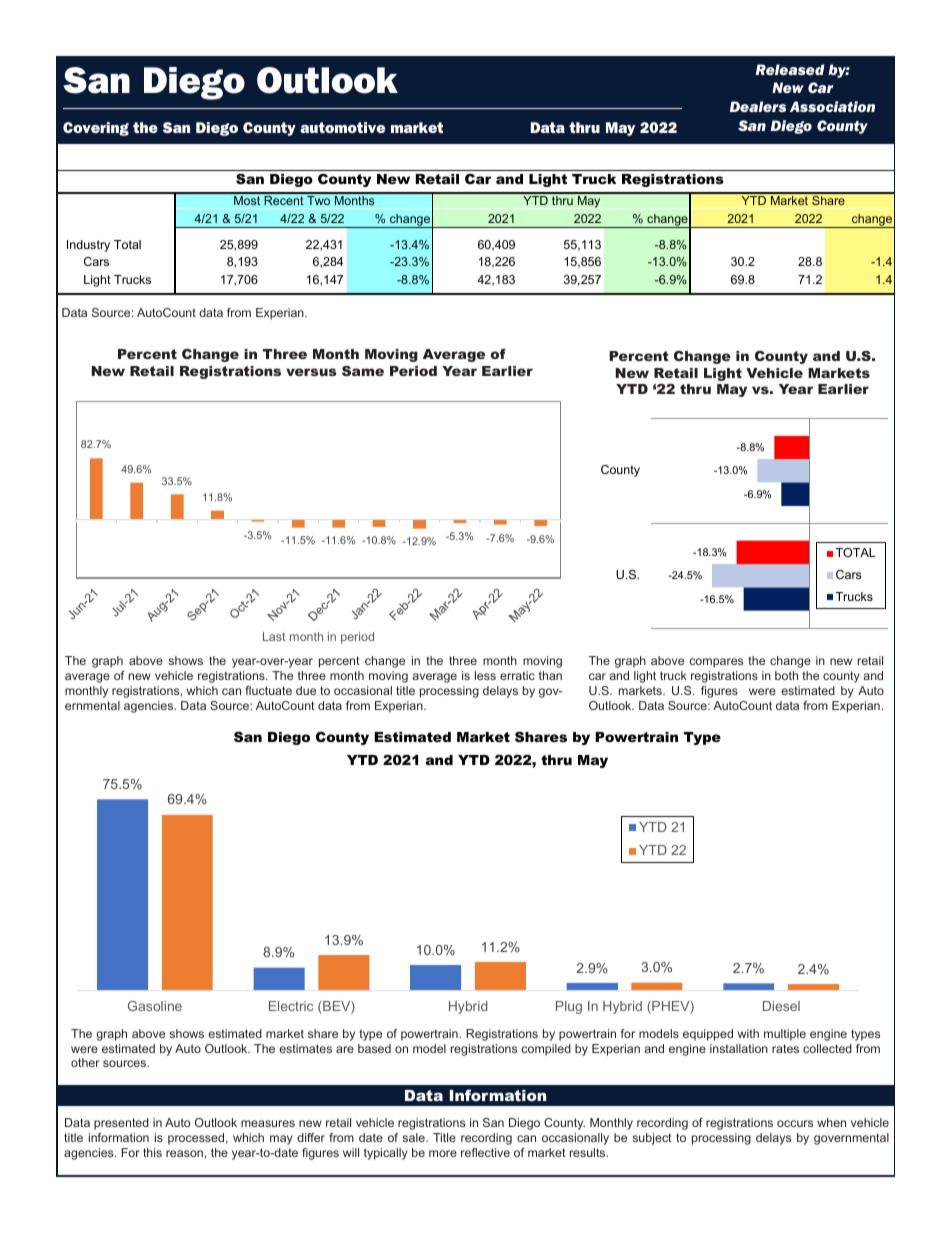  Describe the element at coordinates (795, 1123) in the image. I see `occurs` at that location.
